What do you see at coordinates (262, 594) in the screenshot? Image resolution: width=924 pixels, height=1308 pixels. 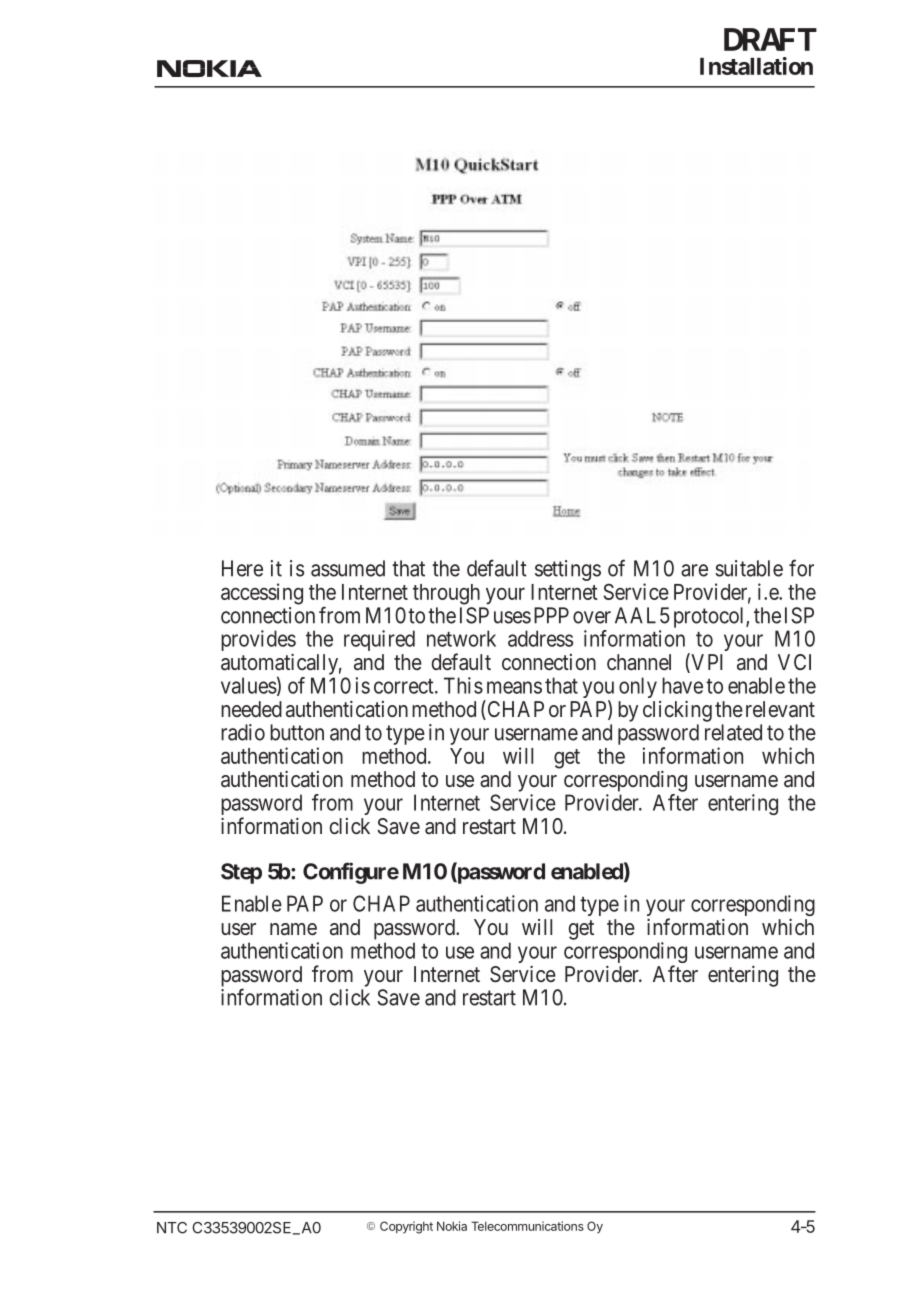 I see `accessing` at bounding box center [262, 594].
